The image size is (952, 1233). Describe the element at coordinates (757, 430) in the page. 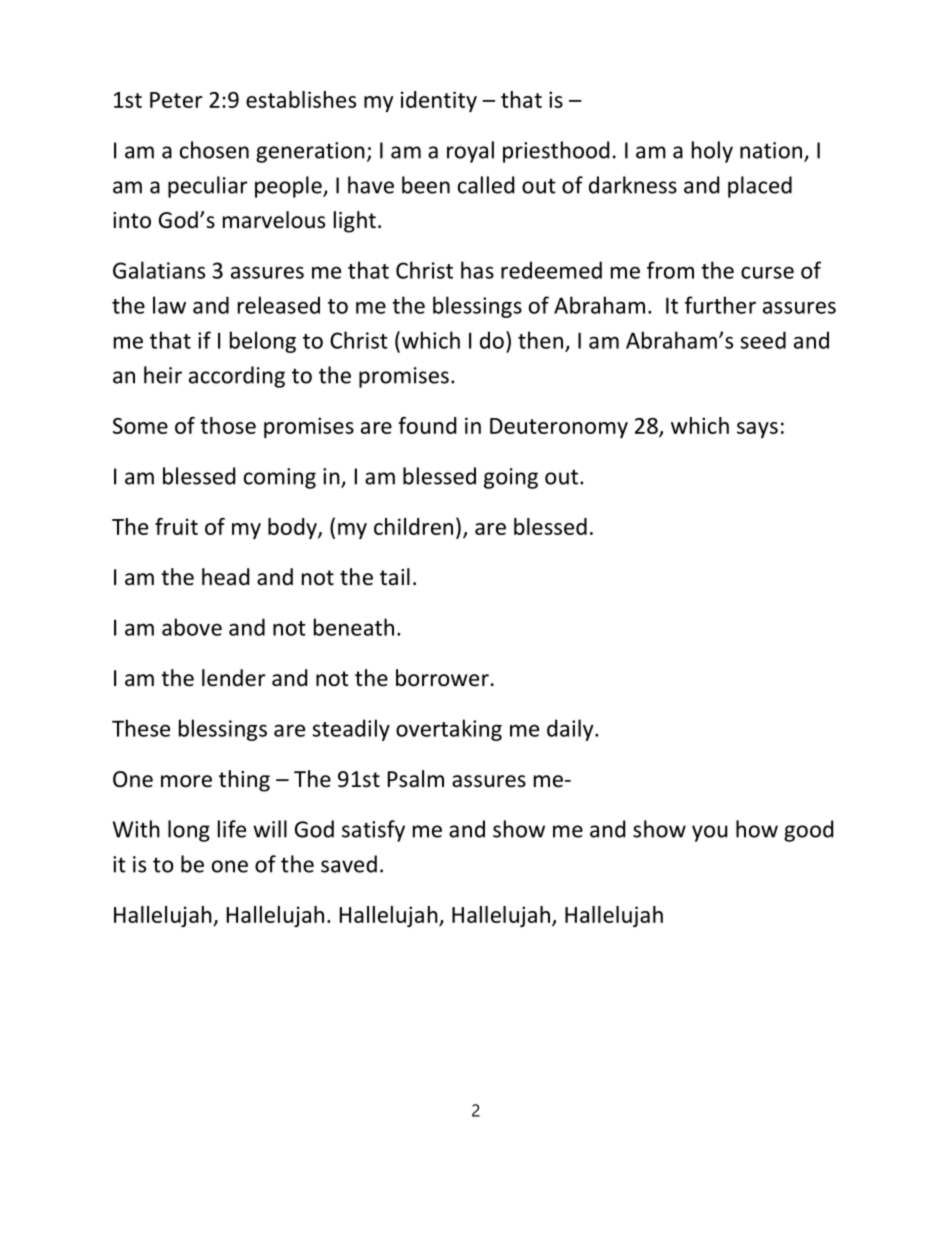

I see `says` at that location.
